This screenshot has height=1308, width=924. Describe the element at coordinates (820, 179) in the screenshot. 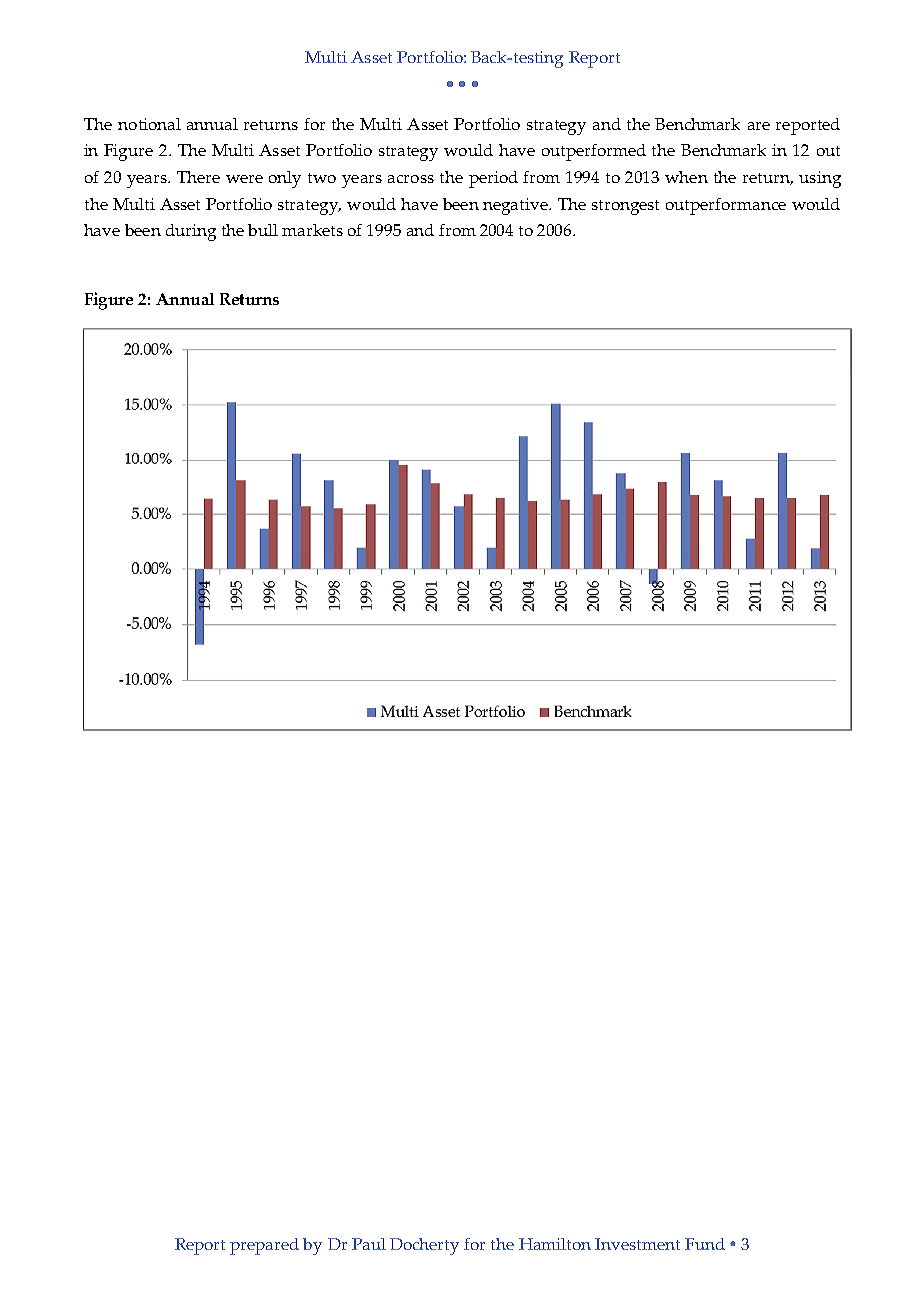

I see `using` at that location.
